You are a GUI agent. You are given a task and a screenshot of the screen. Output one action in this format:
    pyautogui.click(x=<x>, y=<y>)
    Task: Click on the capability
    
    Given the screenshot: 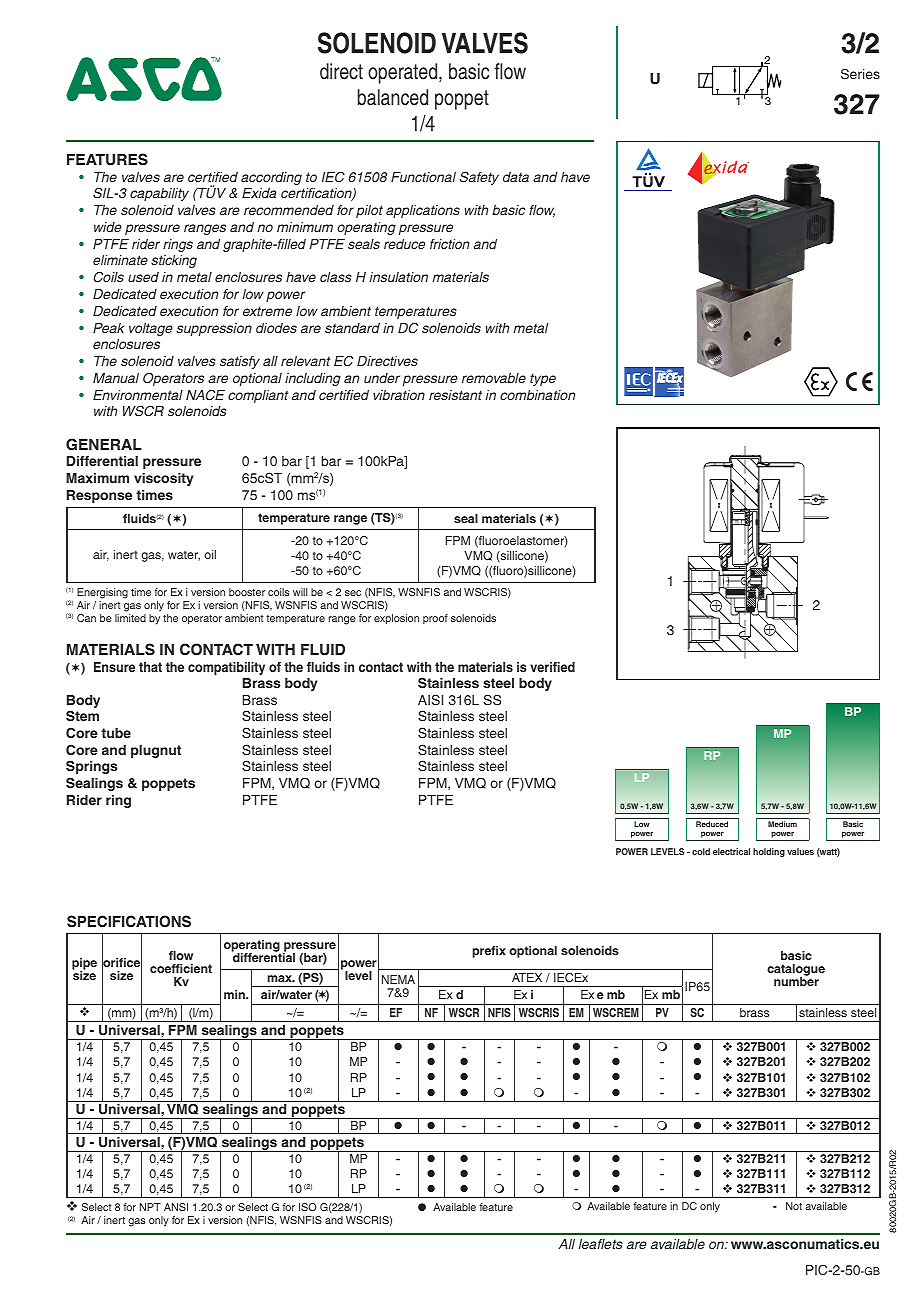 What is the action you would take?
    pyautogui.click(x=159, y=194)
